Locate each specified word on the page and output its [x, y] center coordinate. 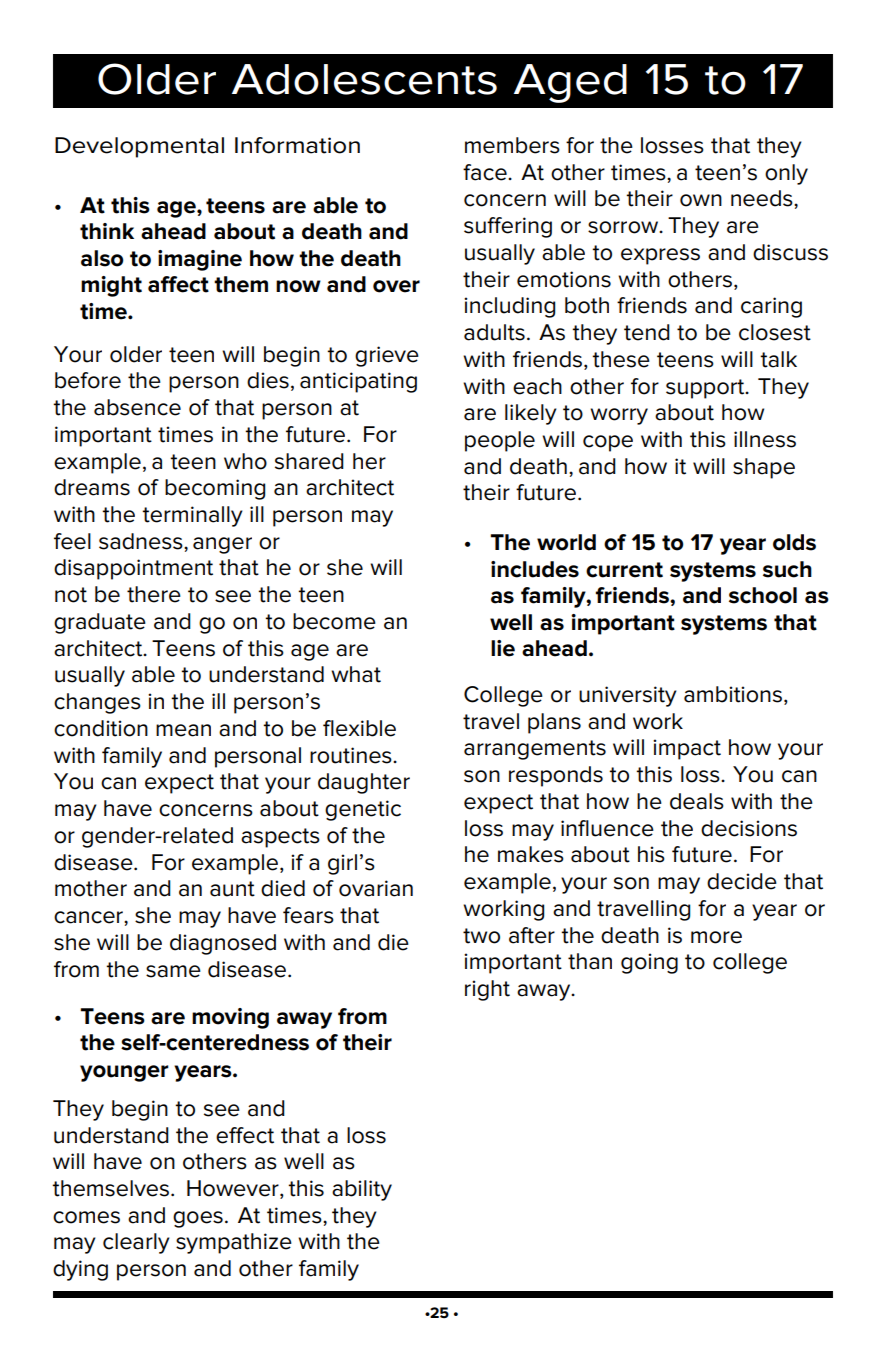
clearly [136, 1243]
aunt [232, 889]
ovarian [376, 888]
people [500, 441]
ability [362, 1190]
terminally [192, 516]
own [701, 200]
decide [742, 881]
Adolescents [364, 79]
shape [764, 468]
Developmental [139, 147]
